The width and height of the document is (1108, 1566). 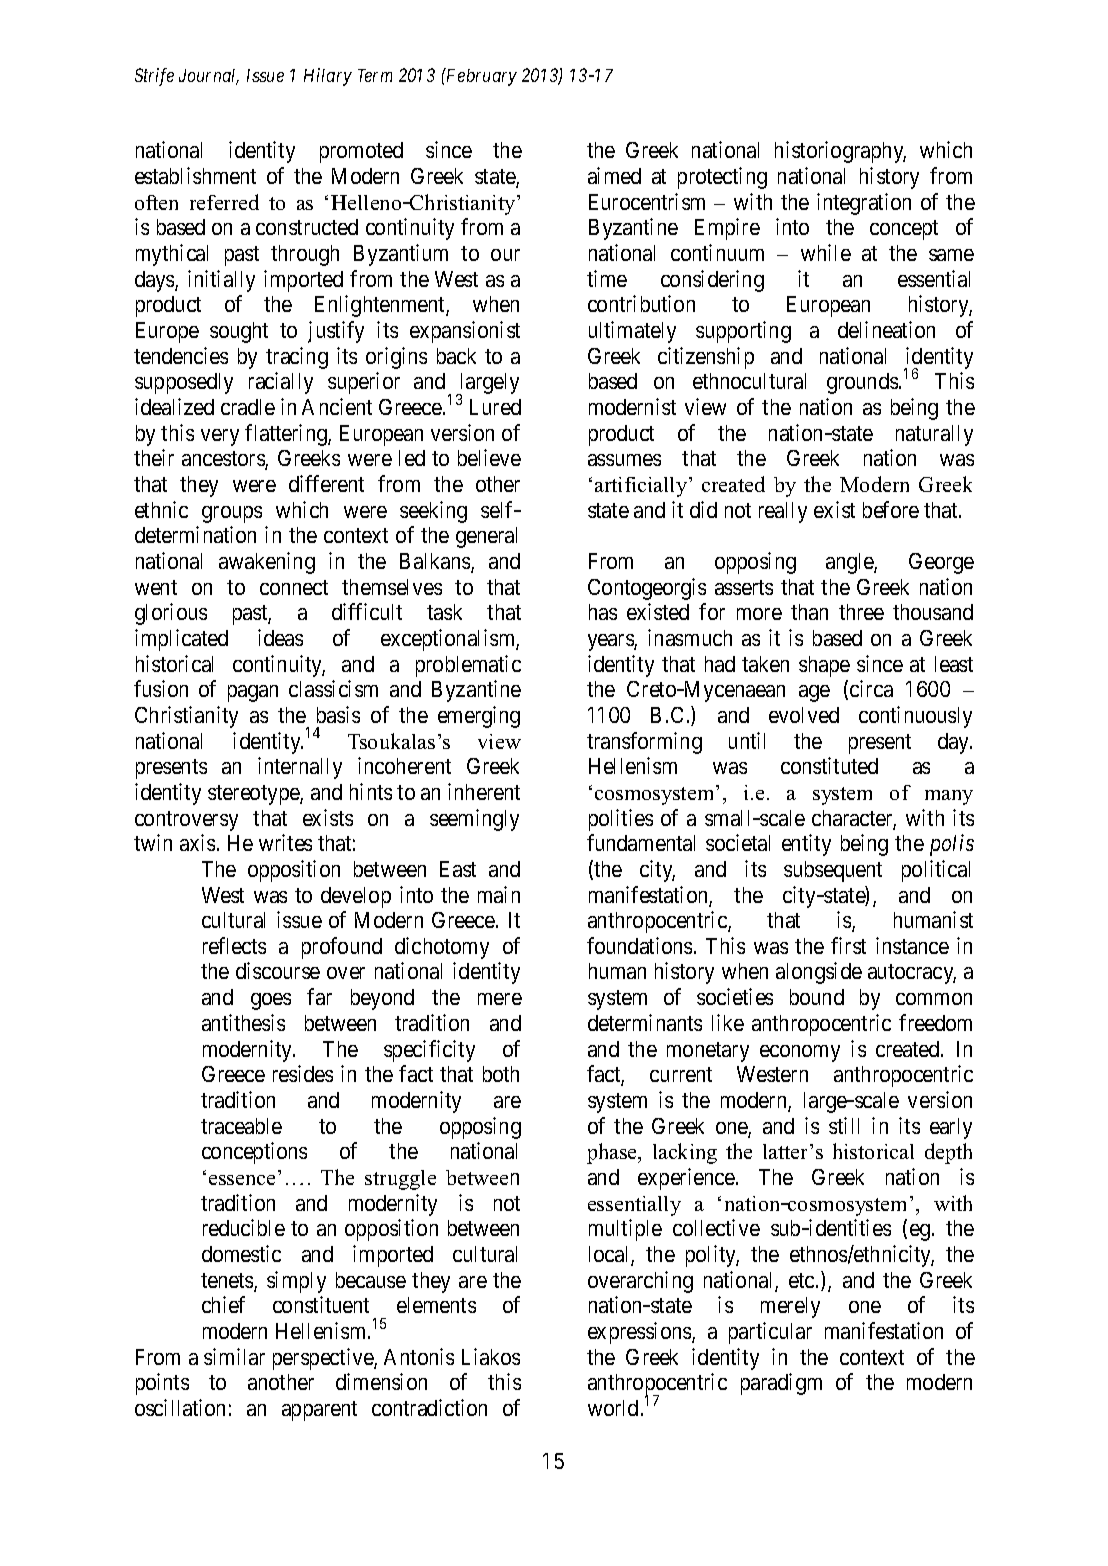 I want to click on Lured, so click(x=495, y=407).
